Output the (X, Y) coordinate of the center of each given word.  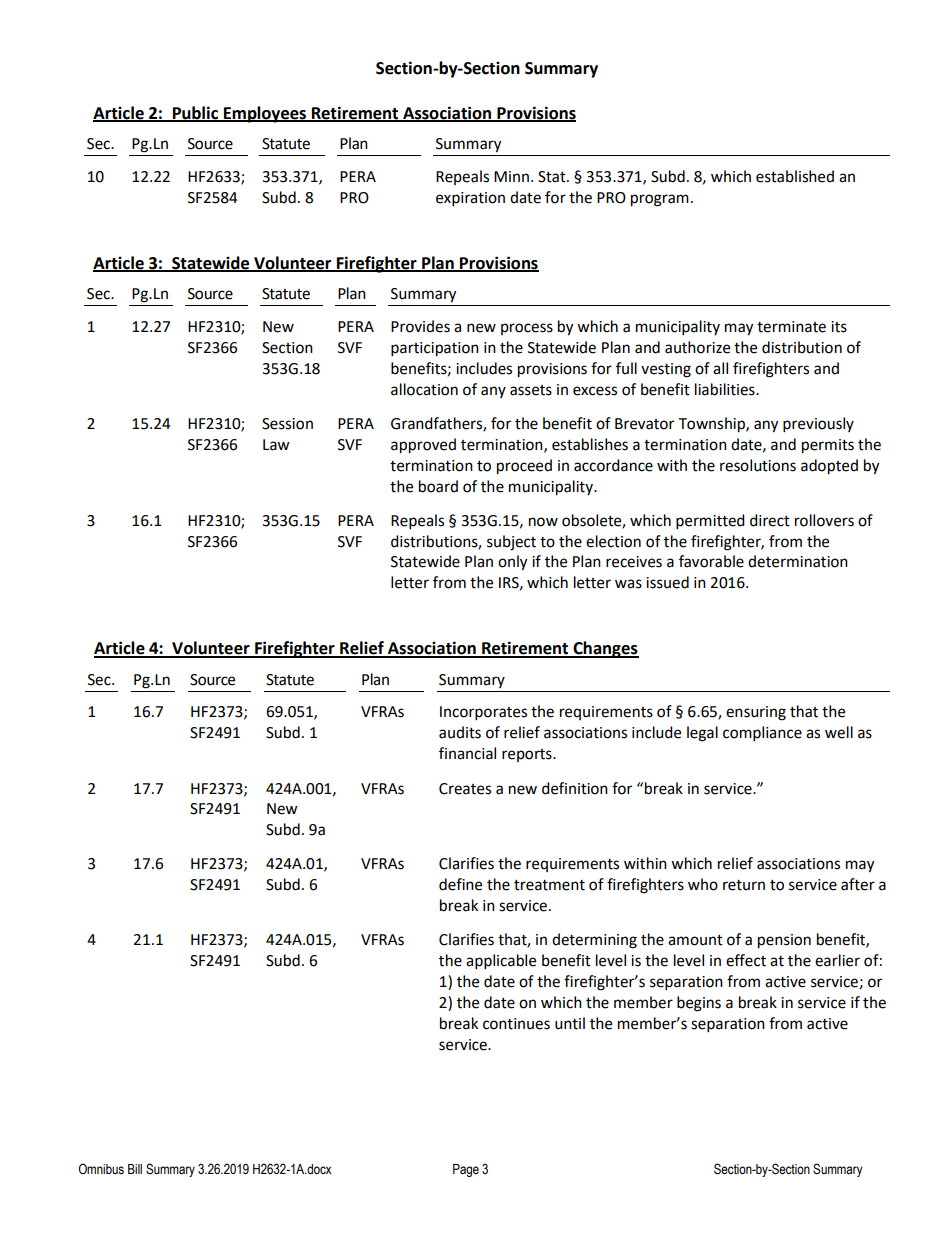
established (795, 176)
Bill (135, 1169)
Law (276, 445)
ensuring (756, 713)
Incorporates (483, 713)
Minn (511, 176)
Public (195, 113)
